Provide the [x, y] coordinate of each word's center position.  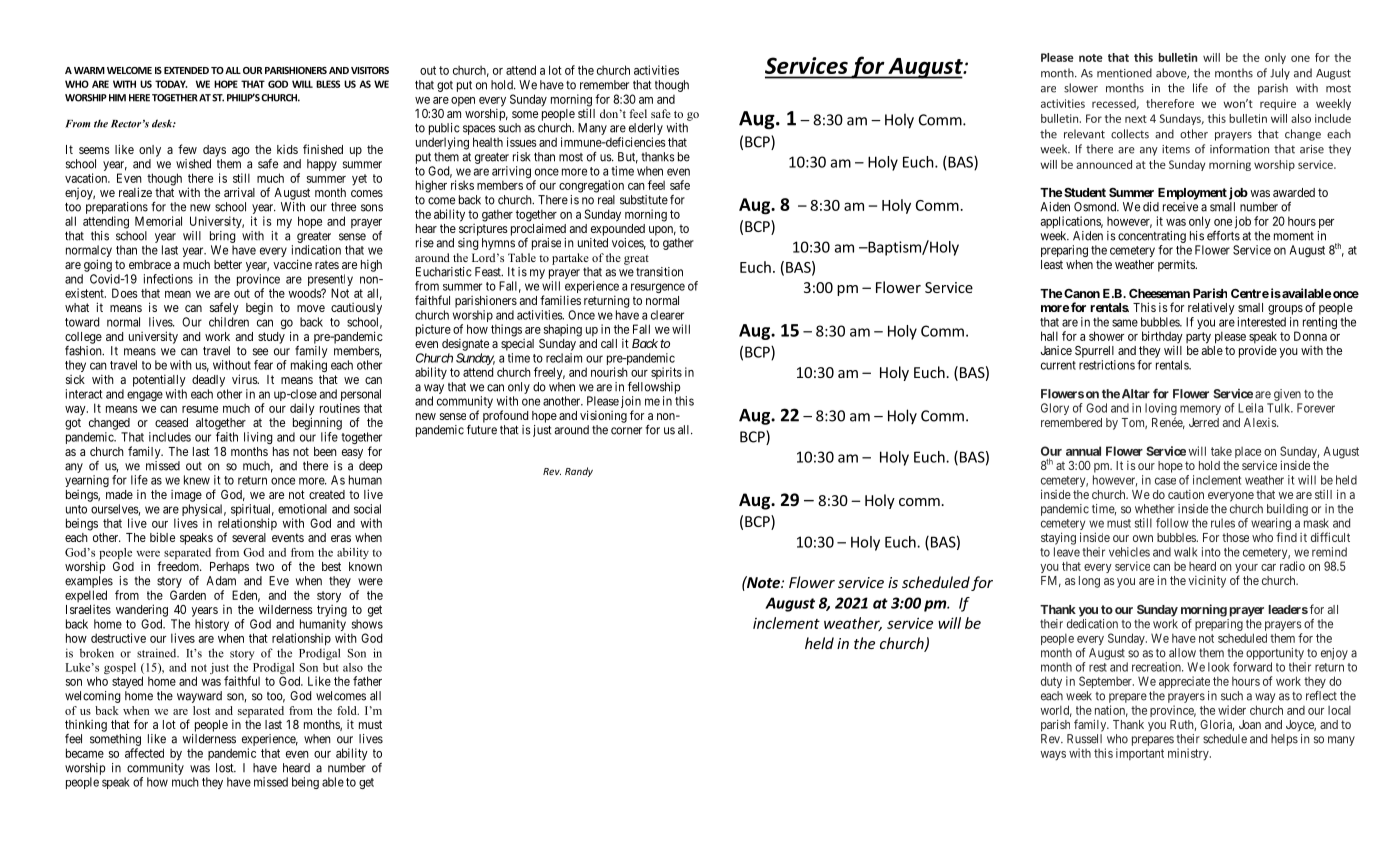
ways [1053, 756]
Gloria [1217, 725]
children [229, 322]
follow [1172, 523]
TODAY [171, 84]
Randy [579, 472]
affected [144, 753]
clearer [667, 315]
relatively [1211, 309]
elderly [646, 130]
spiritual [251, 511]
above [1172, 73]
